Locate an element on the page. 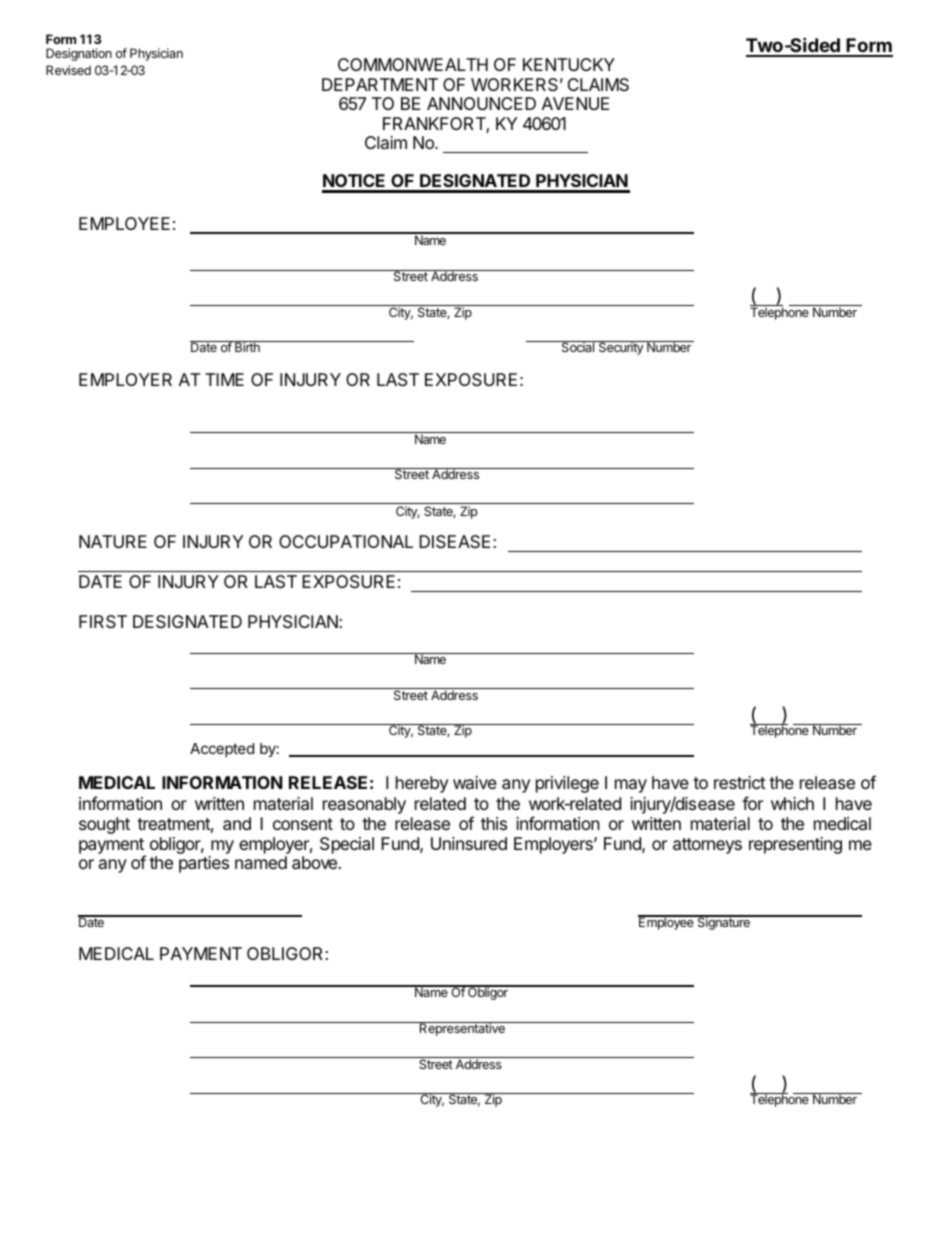  Accepted is located at coordinates (222, 750).
